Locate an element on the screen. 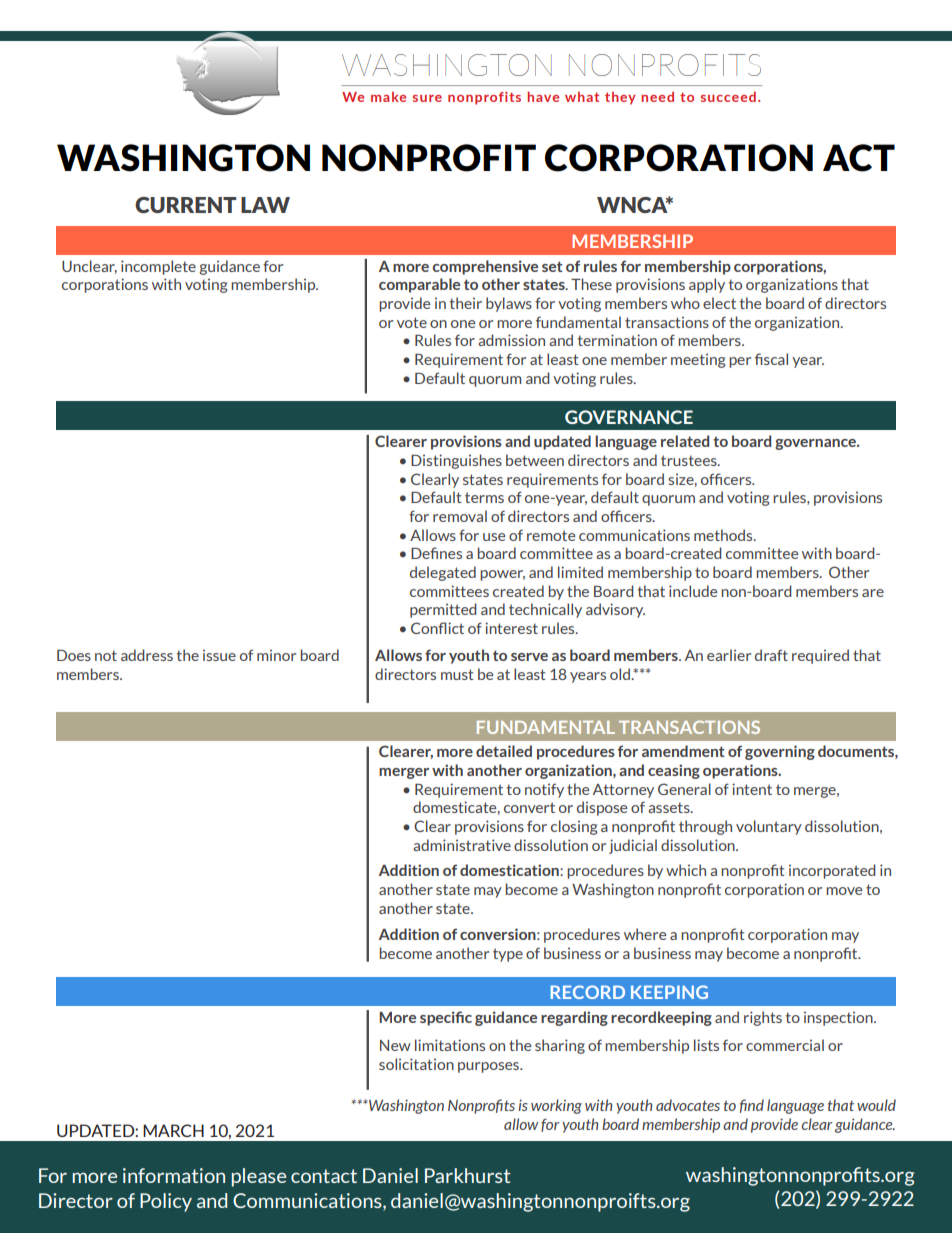  draft is located at coordinates (771, 655).
